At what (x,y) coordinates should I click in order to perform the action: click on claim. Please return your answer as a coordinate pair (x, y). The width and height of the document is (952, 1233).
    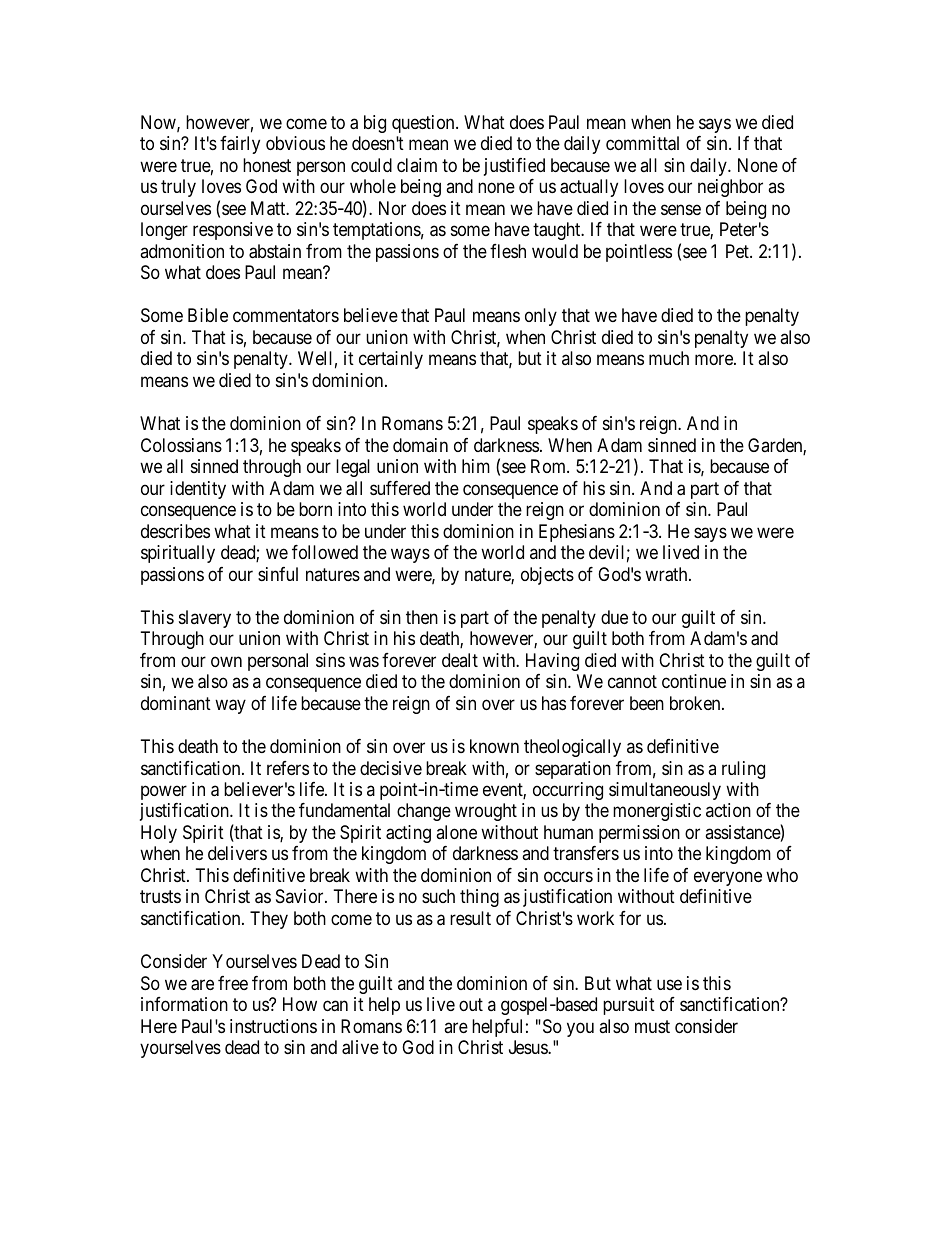
    Looking at the image, I should click on (417, 165).
